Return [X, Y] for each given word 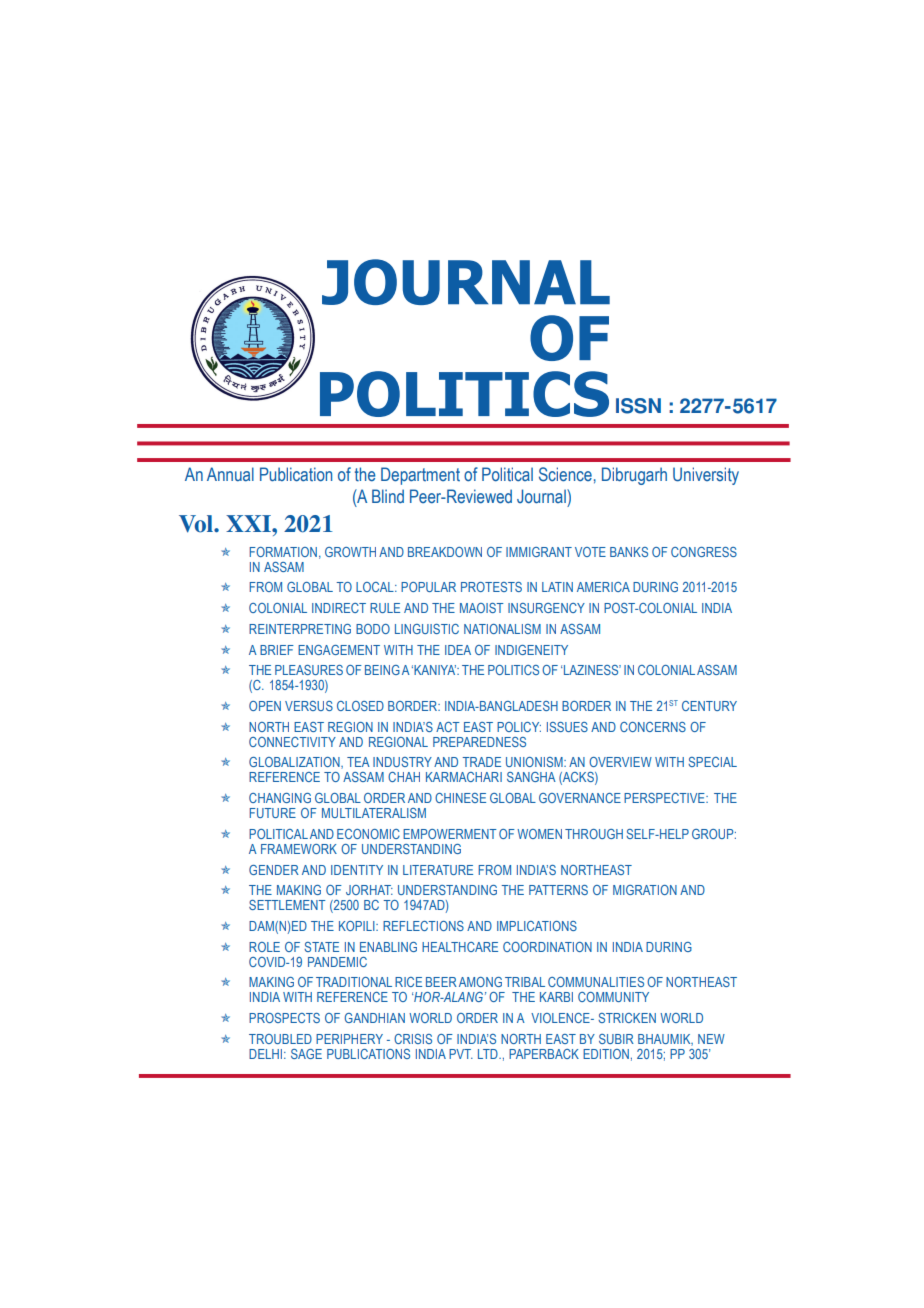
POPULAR [428, 587]
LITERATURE [438, 870]
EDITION [606, 1054]
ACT [448, 727]
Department [420, 476]
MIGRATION [645, 890]
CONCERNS [653, 727]
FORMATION [283, 552]
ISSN [638, 406]
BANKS [629, 552]
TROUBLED [280, 1039]
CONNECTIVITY [292, 742]
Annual [230, 474]
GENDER [274, 870]
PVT [461, 1054]
